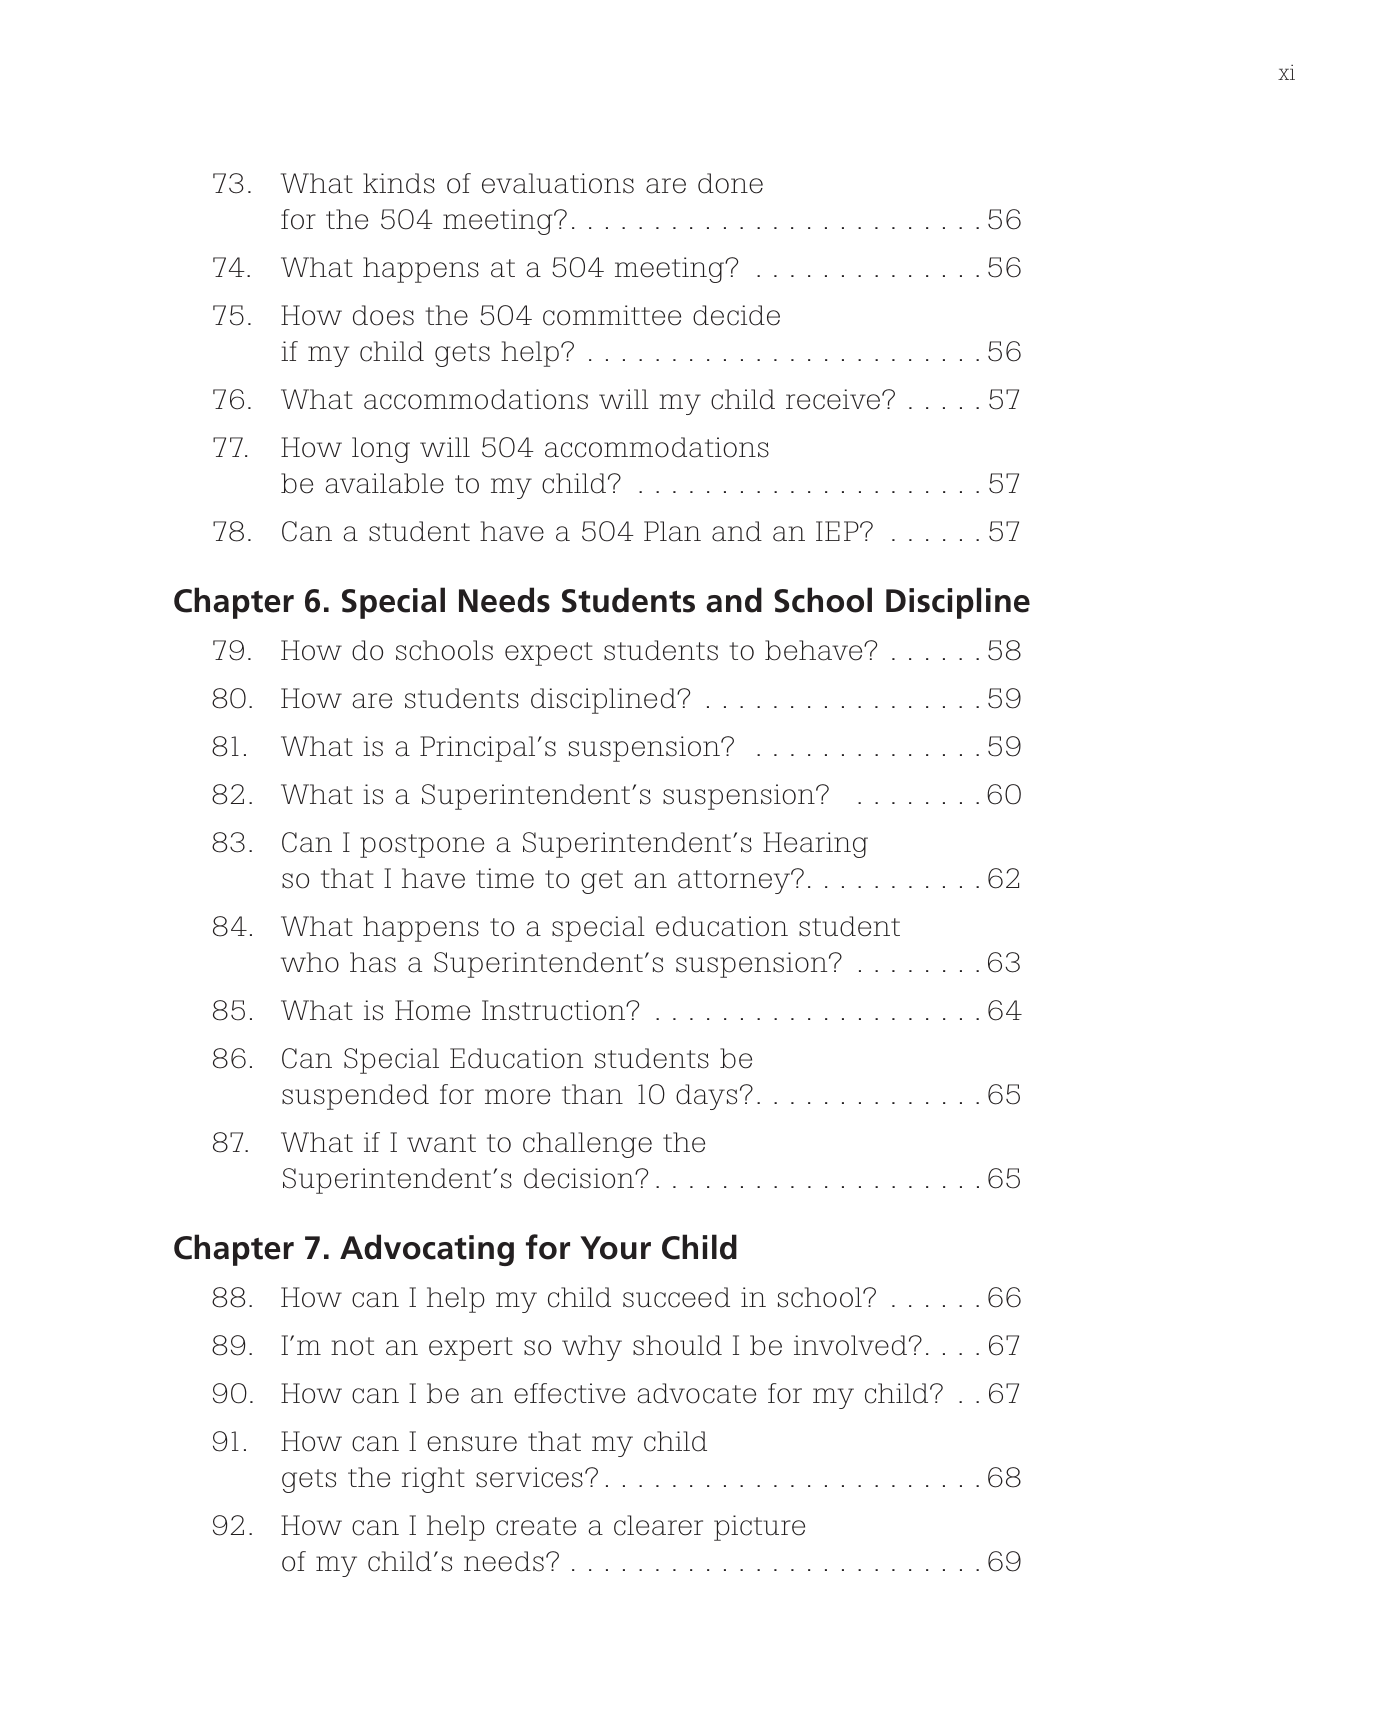 This screenshot has height=1727, width=1382. What do you see at coordinates (549, 654) in the screenshot?
I see `expect` at bounding box center [549, 654].
